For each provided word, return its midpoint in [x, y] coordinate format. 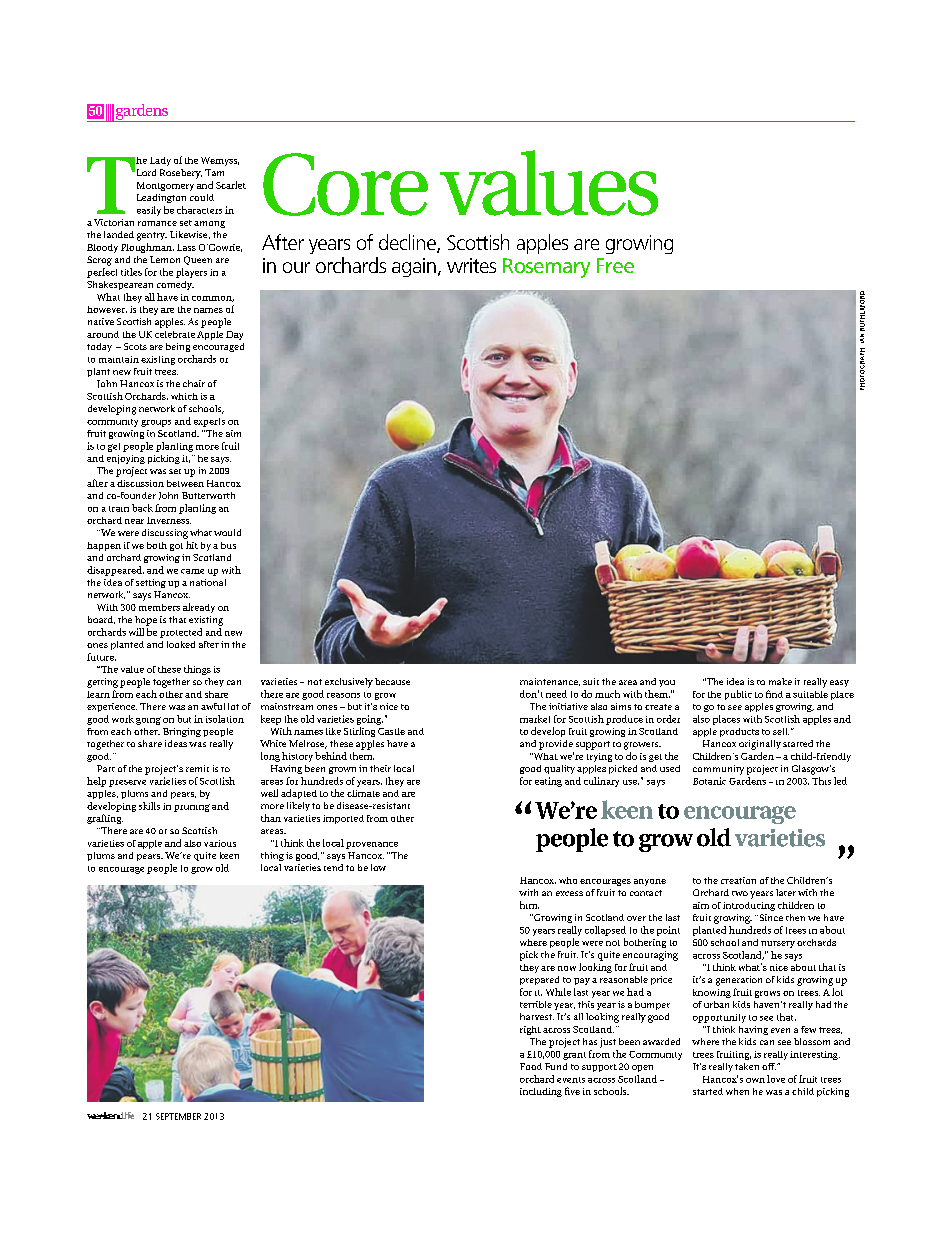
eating [548, 782]
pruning [192, 808]
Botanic [709, 781]
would [227, 532]
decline [408, 243]
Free [615, 265]
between [185, 483]
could [202, 197]
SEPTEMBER [178, 1116]
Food [531, 1066]
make [780, 681]
